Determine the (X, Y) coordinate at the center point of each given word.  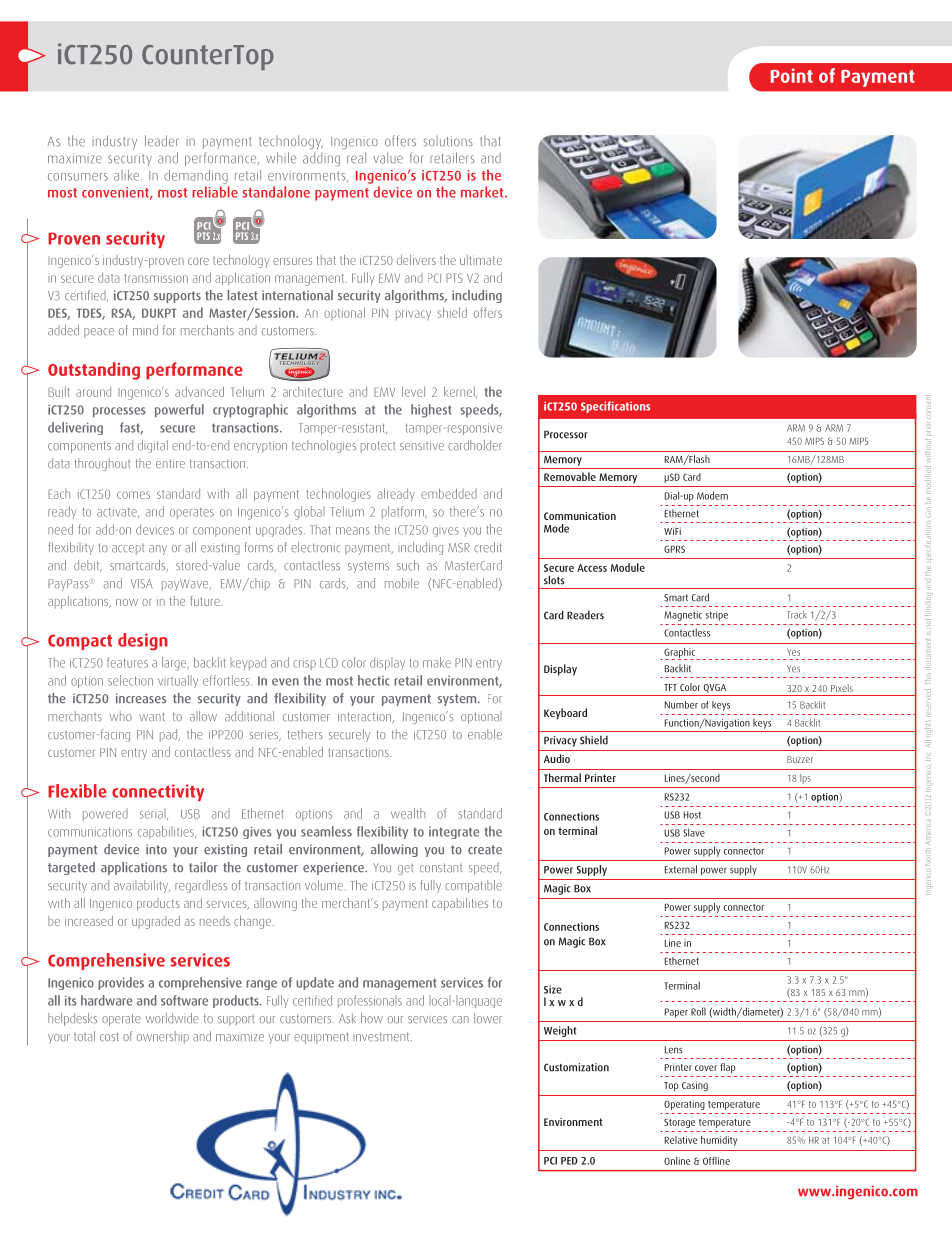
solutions (448, 141)
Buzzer (800, 759)
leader (162, 141)
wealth (408, 813)
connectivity (158, 792)
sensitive (422, 446)
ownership (163, 1037)
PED (569, 1161)
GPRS (674, 549)
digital (153, 446)
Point (792, 75)
